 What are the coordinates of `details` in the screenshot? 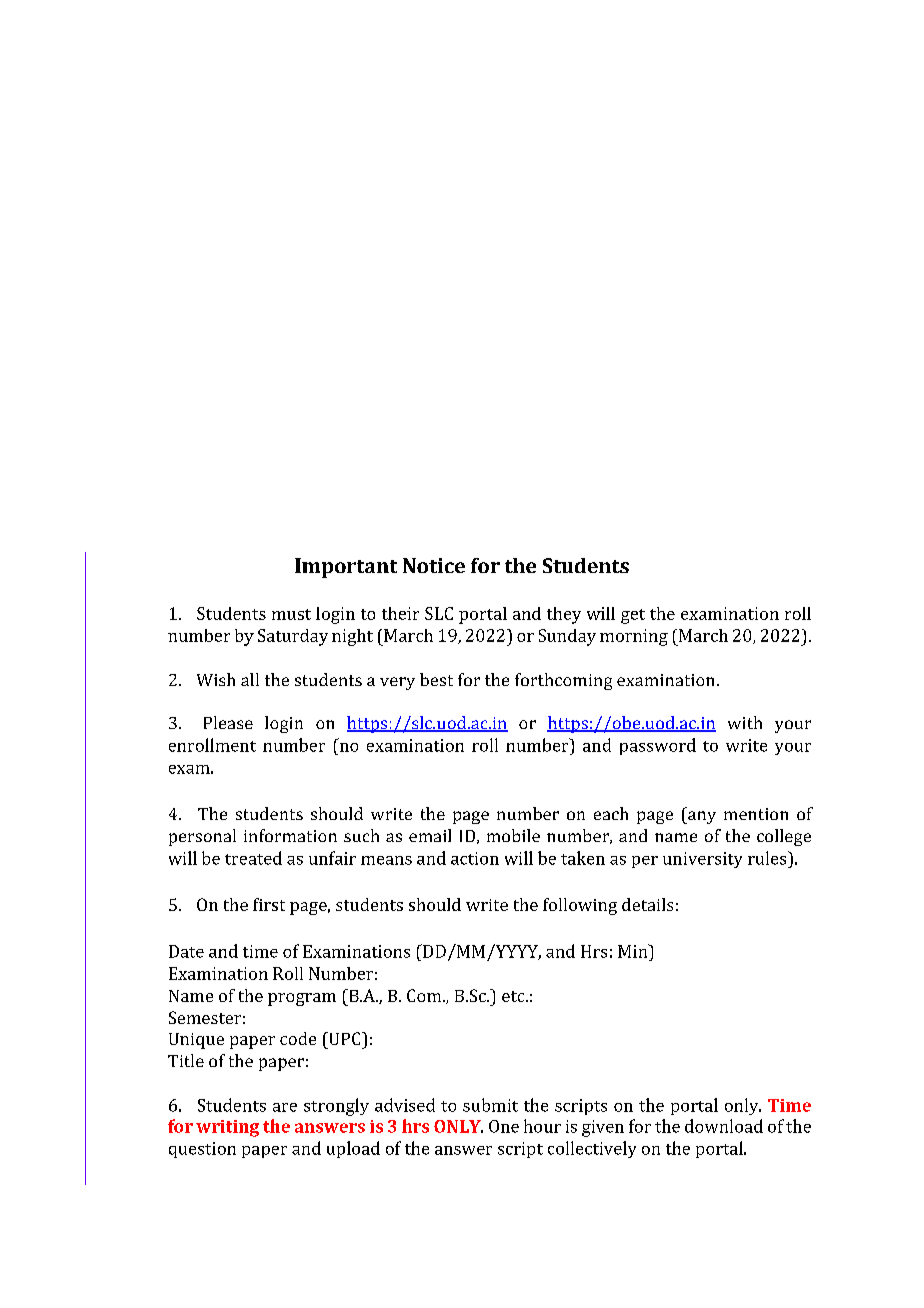 It's located at (647, 904).
